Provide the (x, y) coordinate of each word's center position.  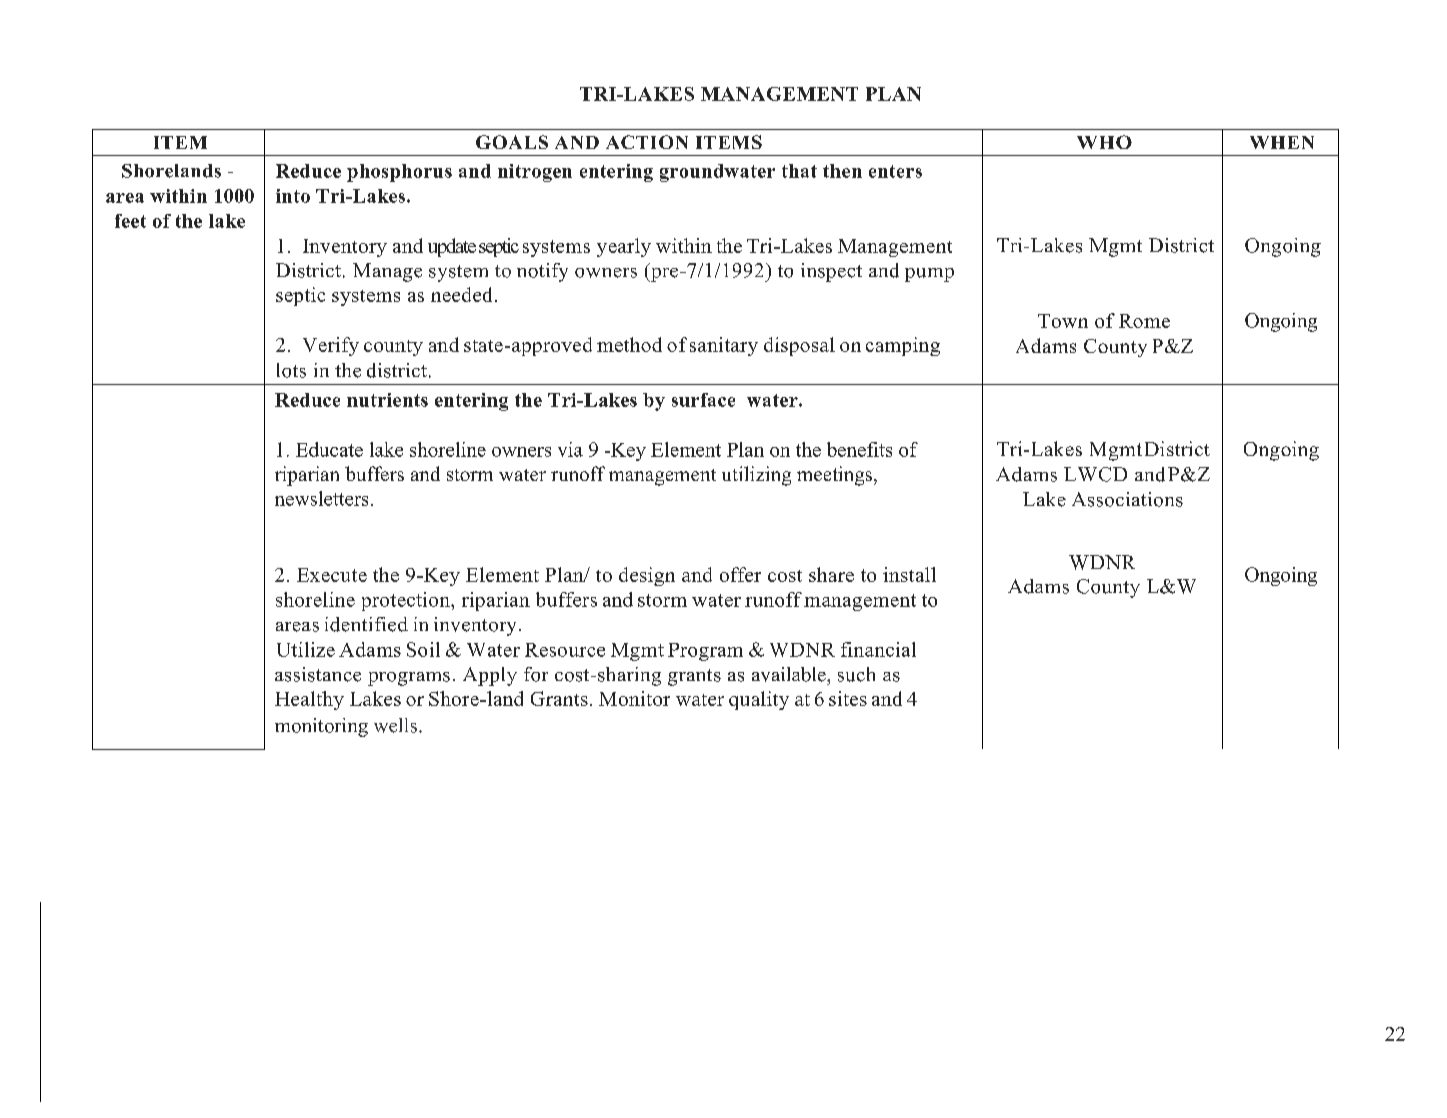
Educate (329, 449)
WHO (1104, 142)
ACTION (647, 142)
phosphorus (399, 173)
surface (703, 400)
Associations (1127, 499)
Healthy (309, 700)
